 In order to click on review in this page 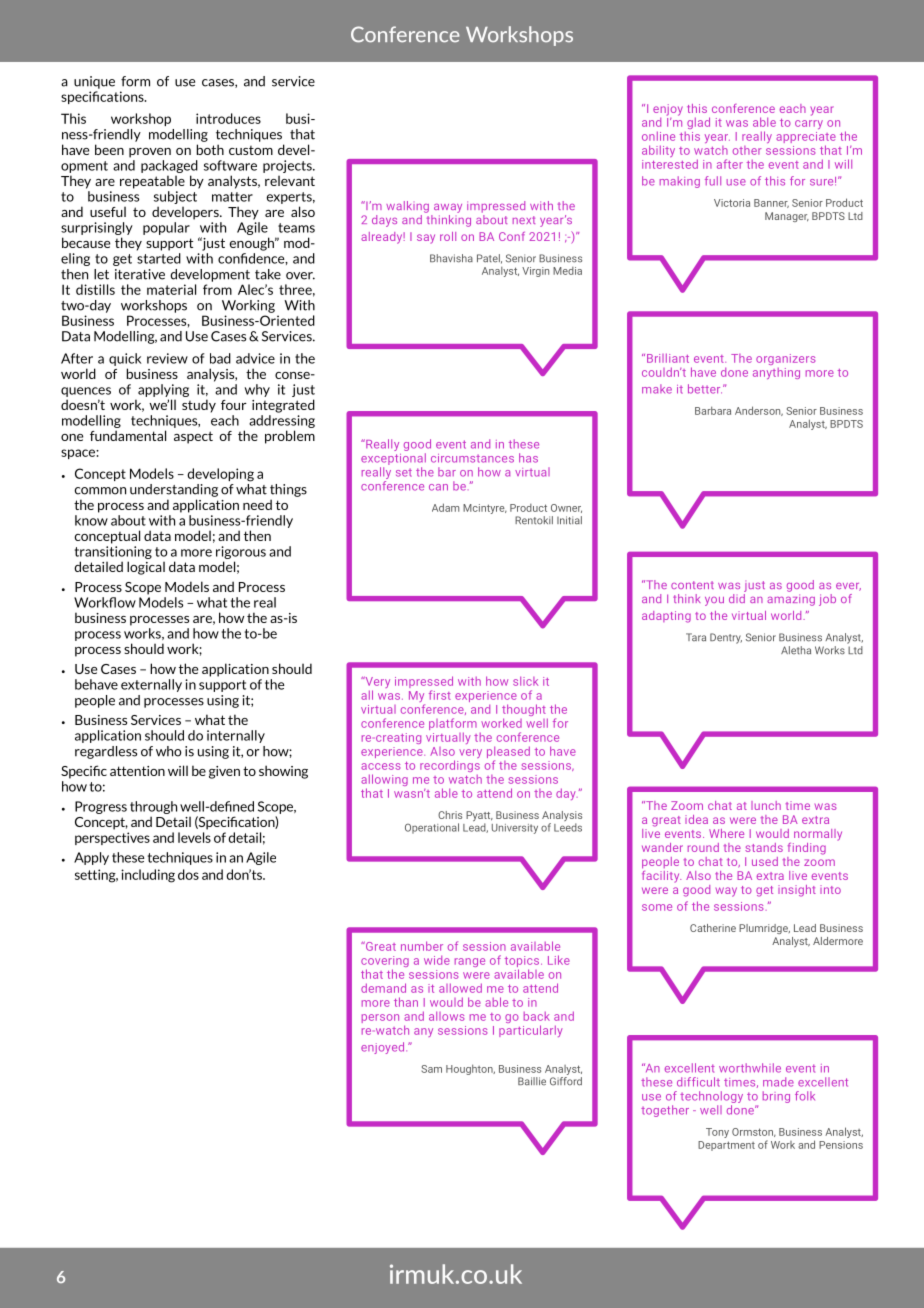, I will do `click(167, 358)`.
